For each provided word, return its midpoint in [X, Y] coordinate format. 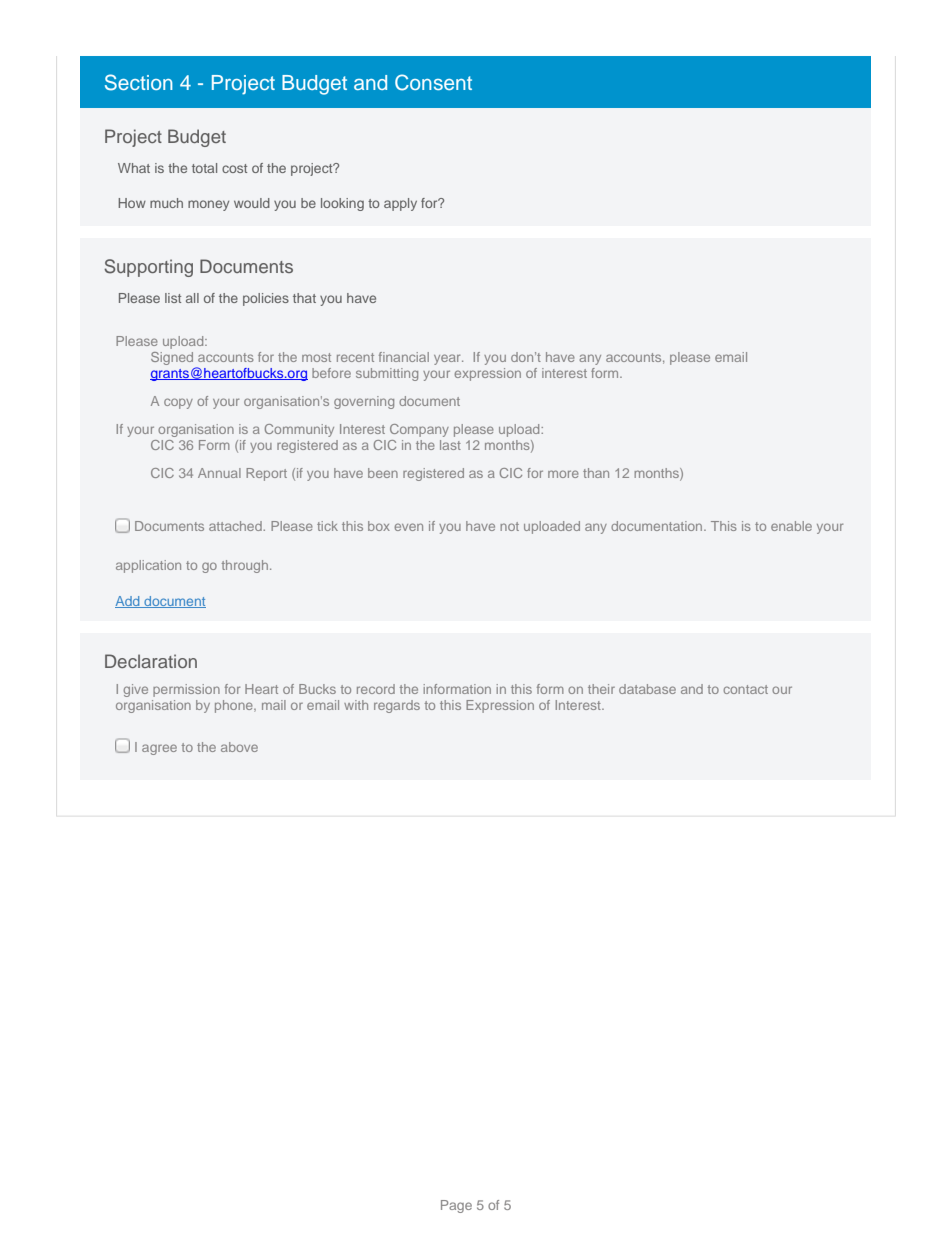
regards [397, 706]
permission [186, 690]
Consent [433, 82]
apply [400, 204]
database [647, 689]
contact [745, 689]
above [239, 747]
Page [456, 1206]
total [204, 168]
